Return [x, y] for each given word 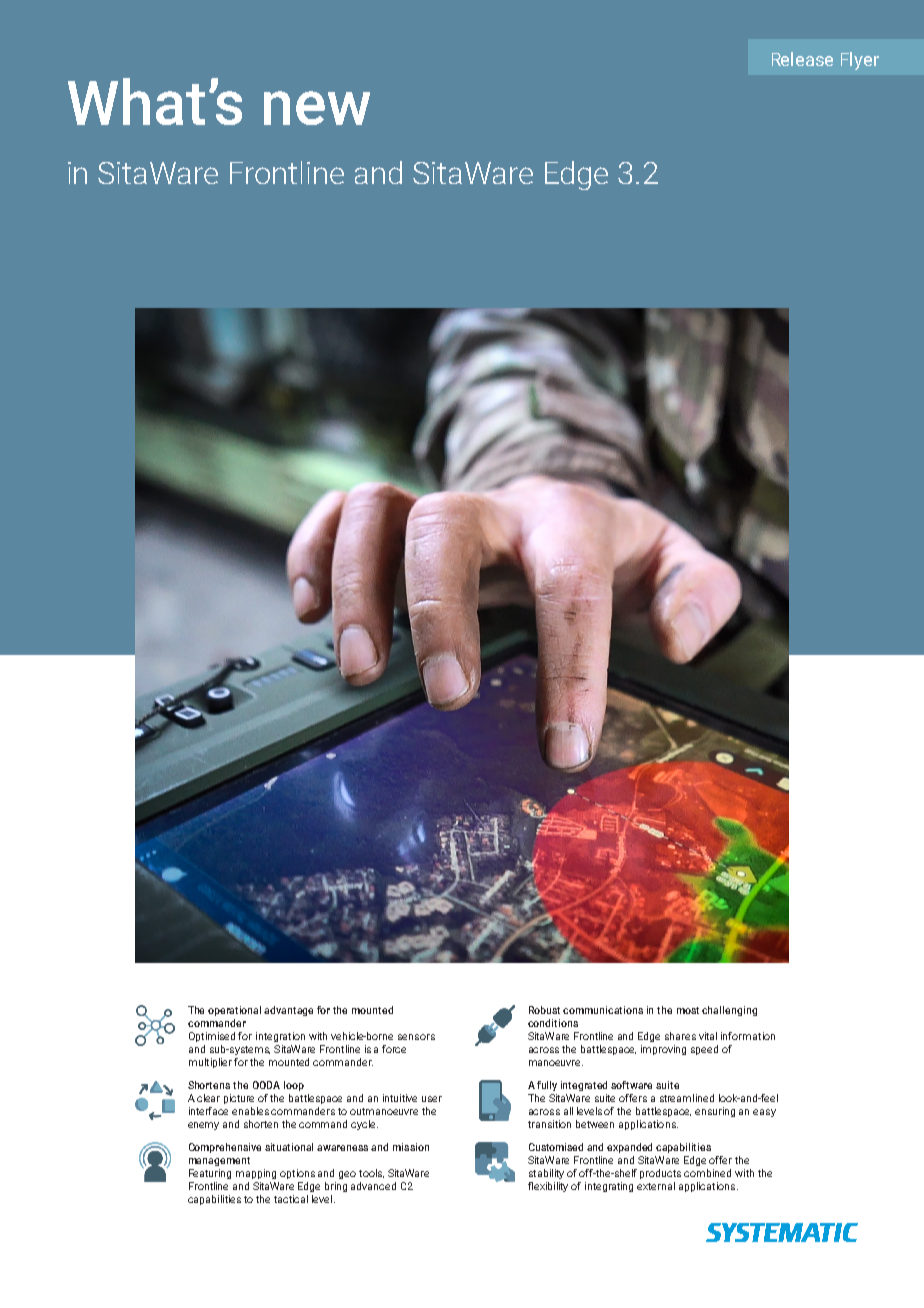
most [688, 1010]
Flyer [860, 61]
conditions [553, 1023]
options [297, 1174]
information [748, 1036]
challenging [729, 1011]
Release [802, 59]
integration [280, 1037]
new [317, 108]
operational [234, 1011]
